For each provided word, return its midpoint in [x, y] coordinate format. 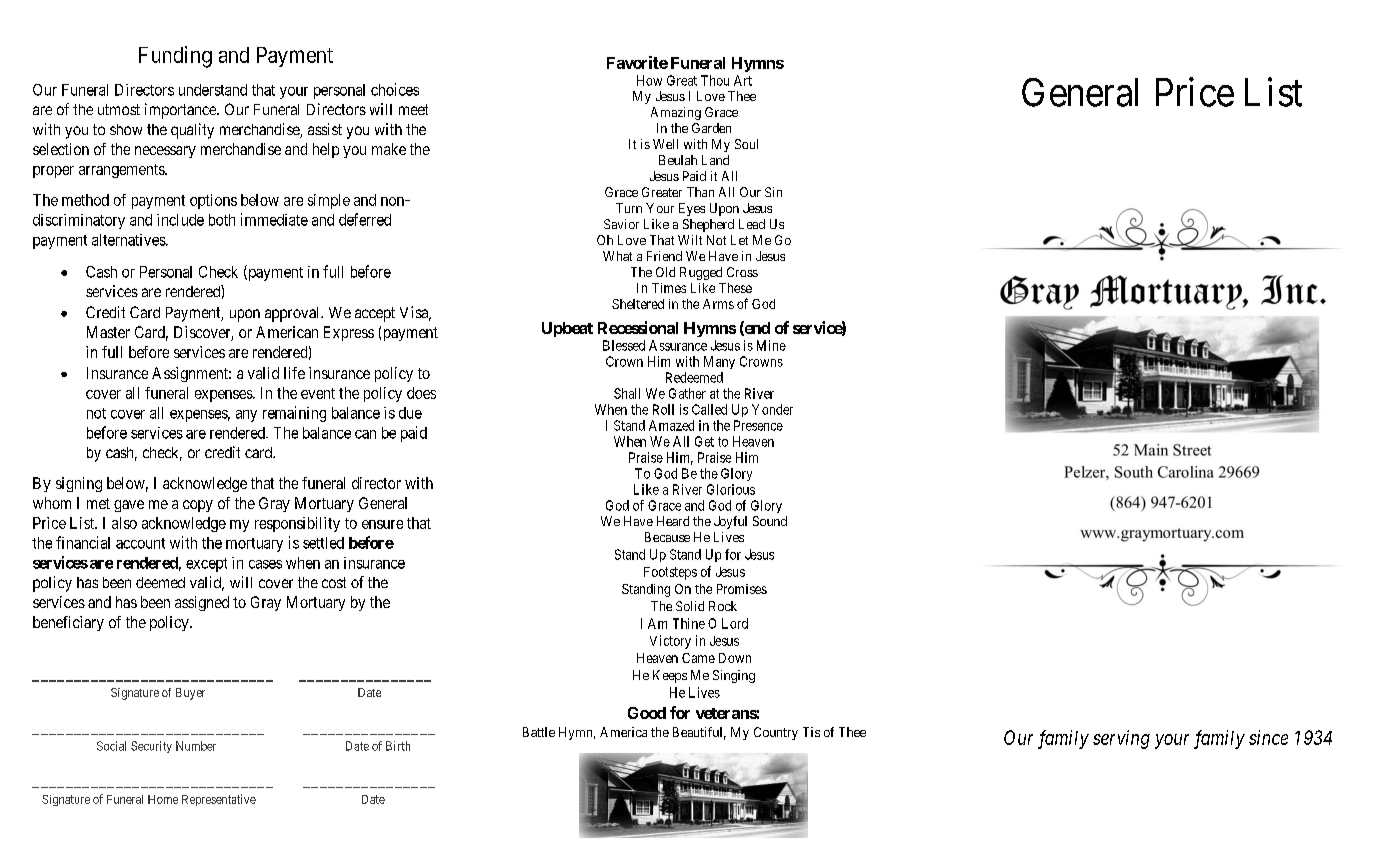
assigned [202, 603]
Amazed [671, 425]
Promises [742, 589]
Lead [752, 224]
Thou [715, 80]
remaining [294, 414]
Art [743, 80]
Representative [219, 800]
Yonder [772, 409]
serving [1121, 739]
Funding [175, 57]
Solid [690, 606]
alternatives [129, 240]
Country [776, 733]
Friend [664, 256]
